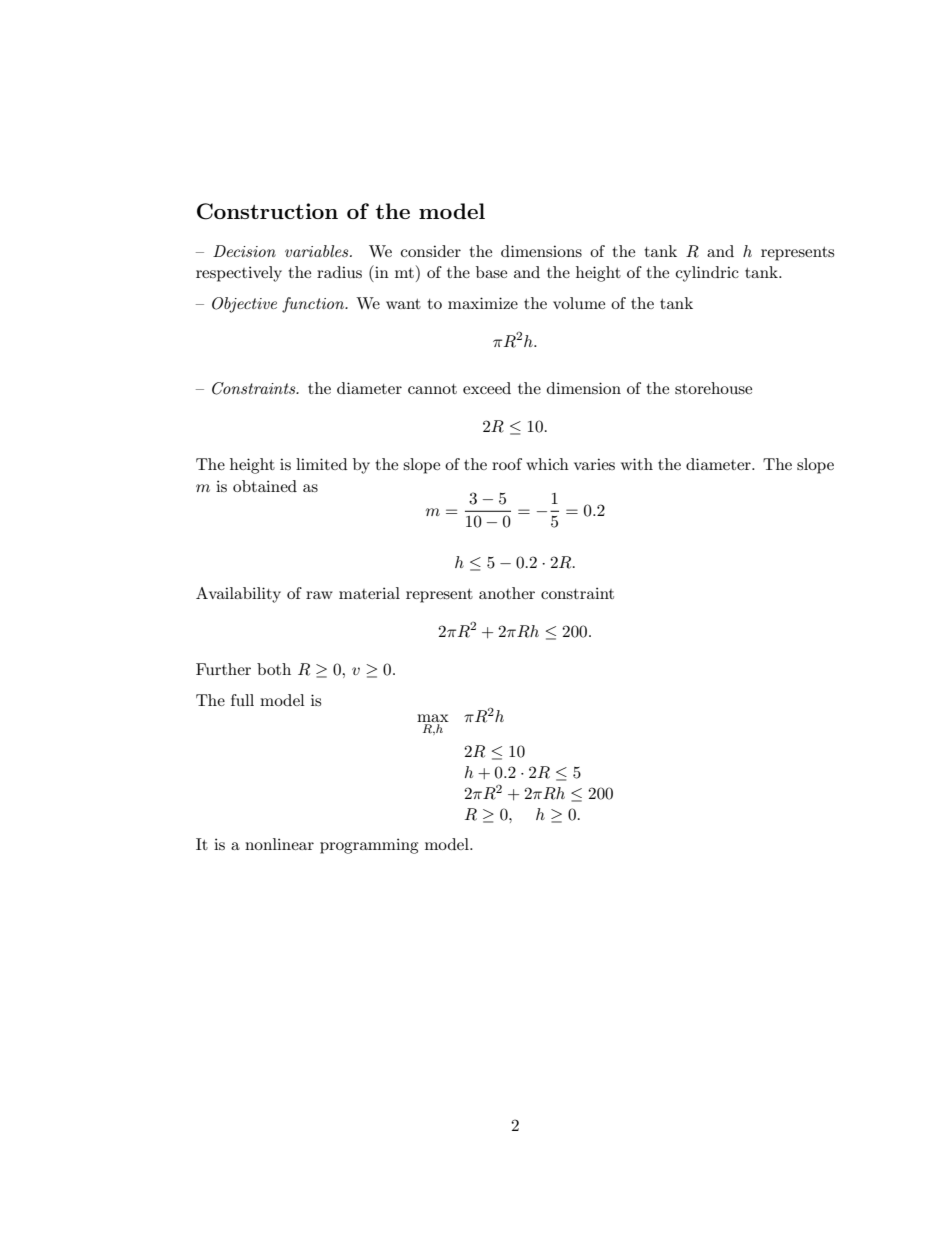 The image size is (952, 1233). Describe the element at coordinates (319, 595) in the document. I see `raw` at that location.
